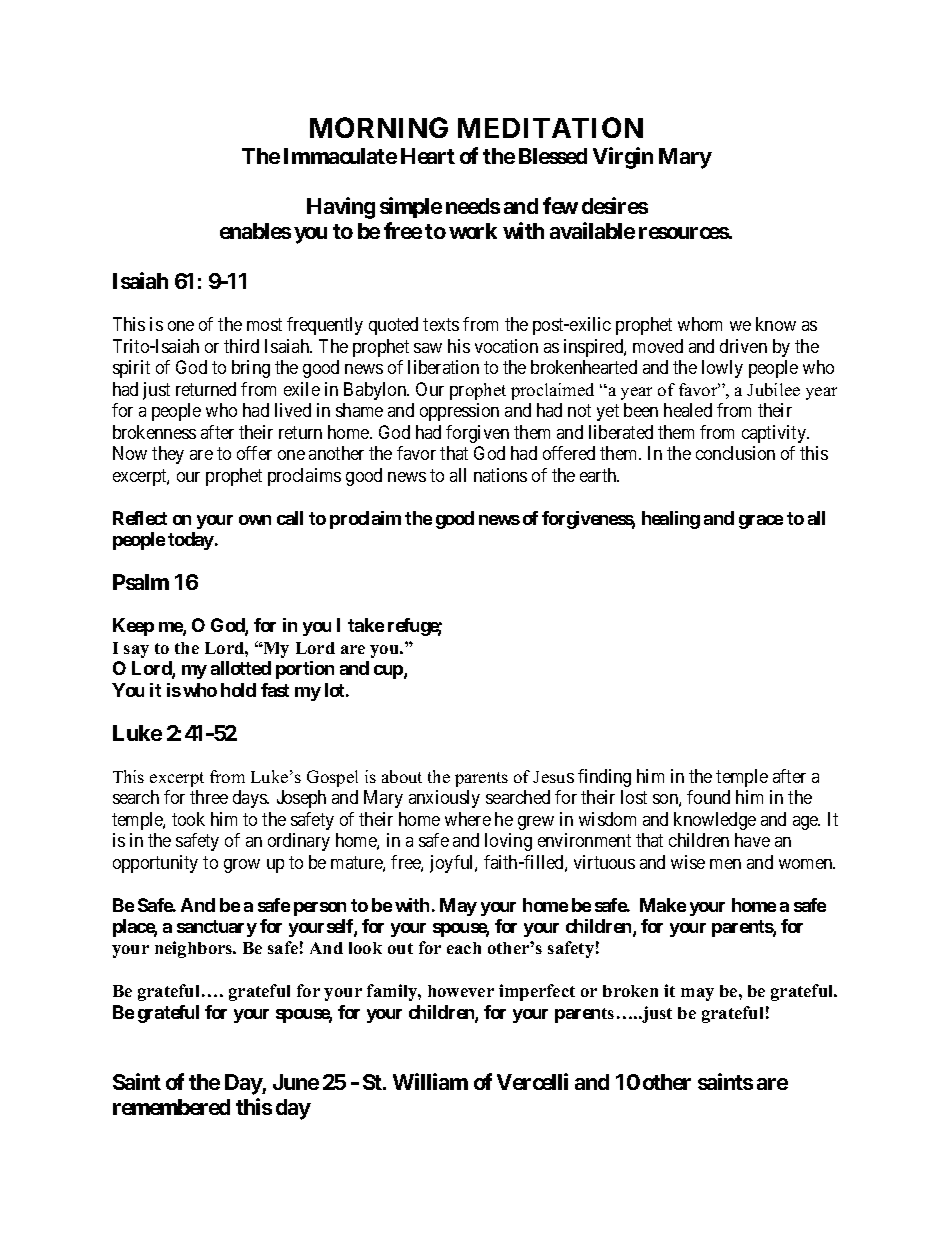 The image size is (952, 1233). I want to click on remembered, so click(171, 1107).
